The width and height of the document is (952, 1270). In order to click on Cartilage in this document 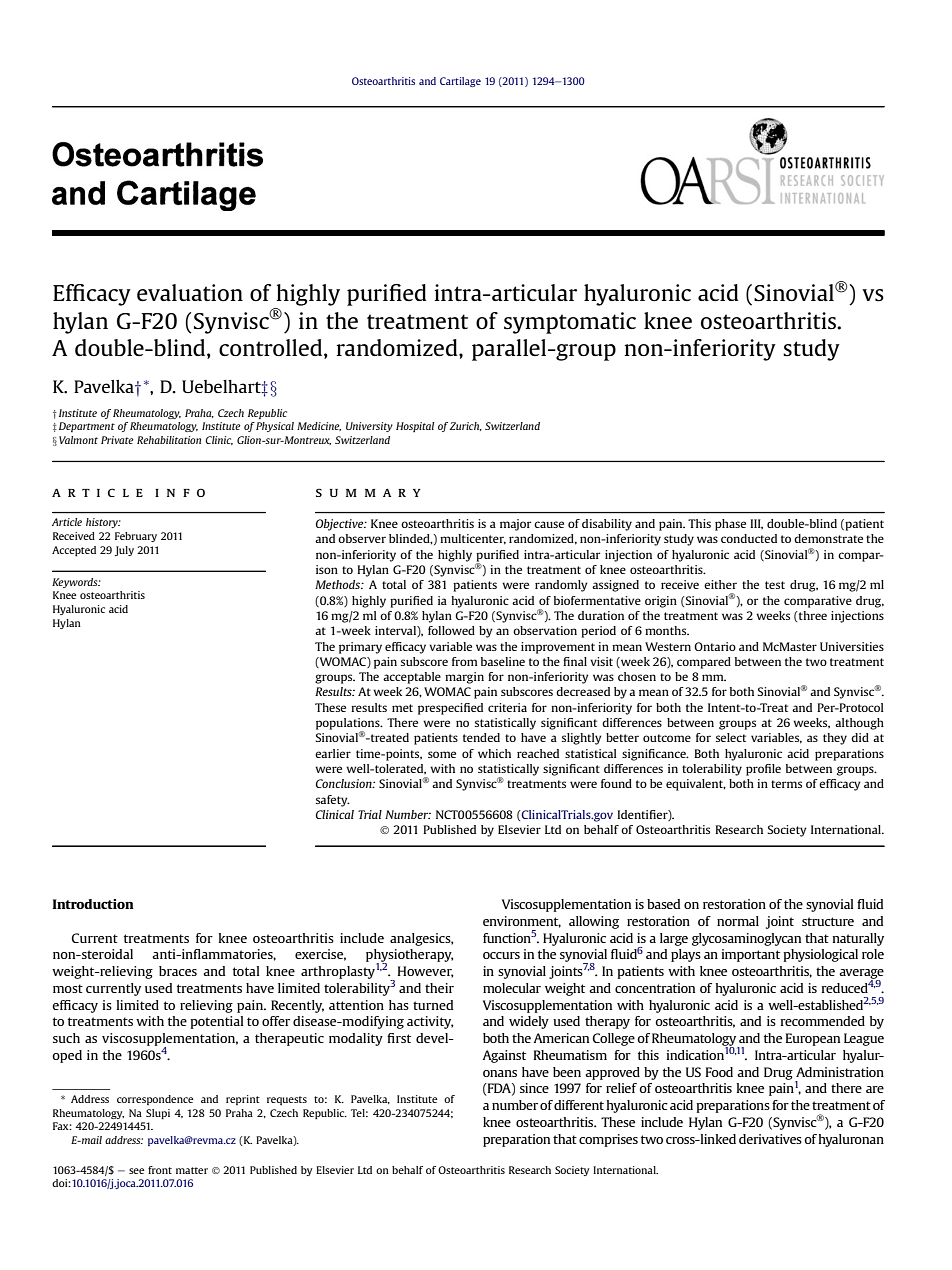, I will do `click(460, 82)`.
